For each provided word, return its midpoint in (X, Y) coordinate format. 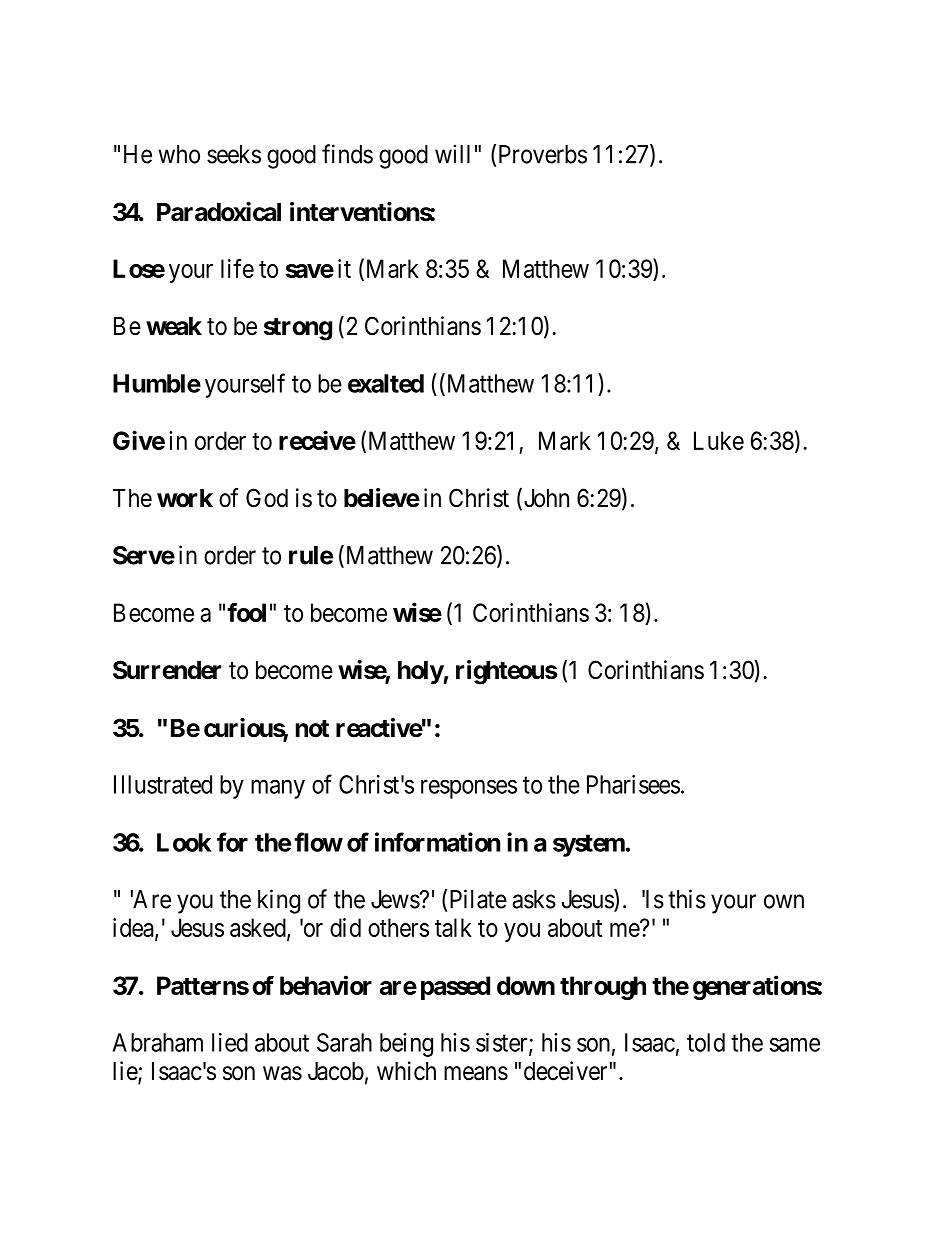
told (706, 1042)
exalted (386, 383)
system (589, 845)
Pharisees (633, 784)
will (452, 154)
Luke (719, 440)
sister (503, 1043)
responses (469, 789)
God (267, 498)
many (278, 789)
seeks (234, 154)
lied (230, 1042)
